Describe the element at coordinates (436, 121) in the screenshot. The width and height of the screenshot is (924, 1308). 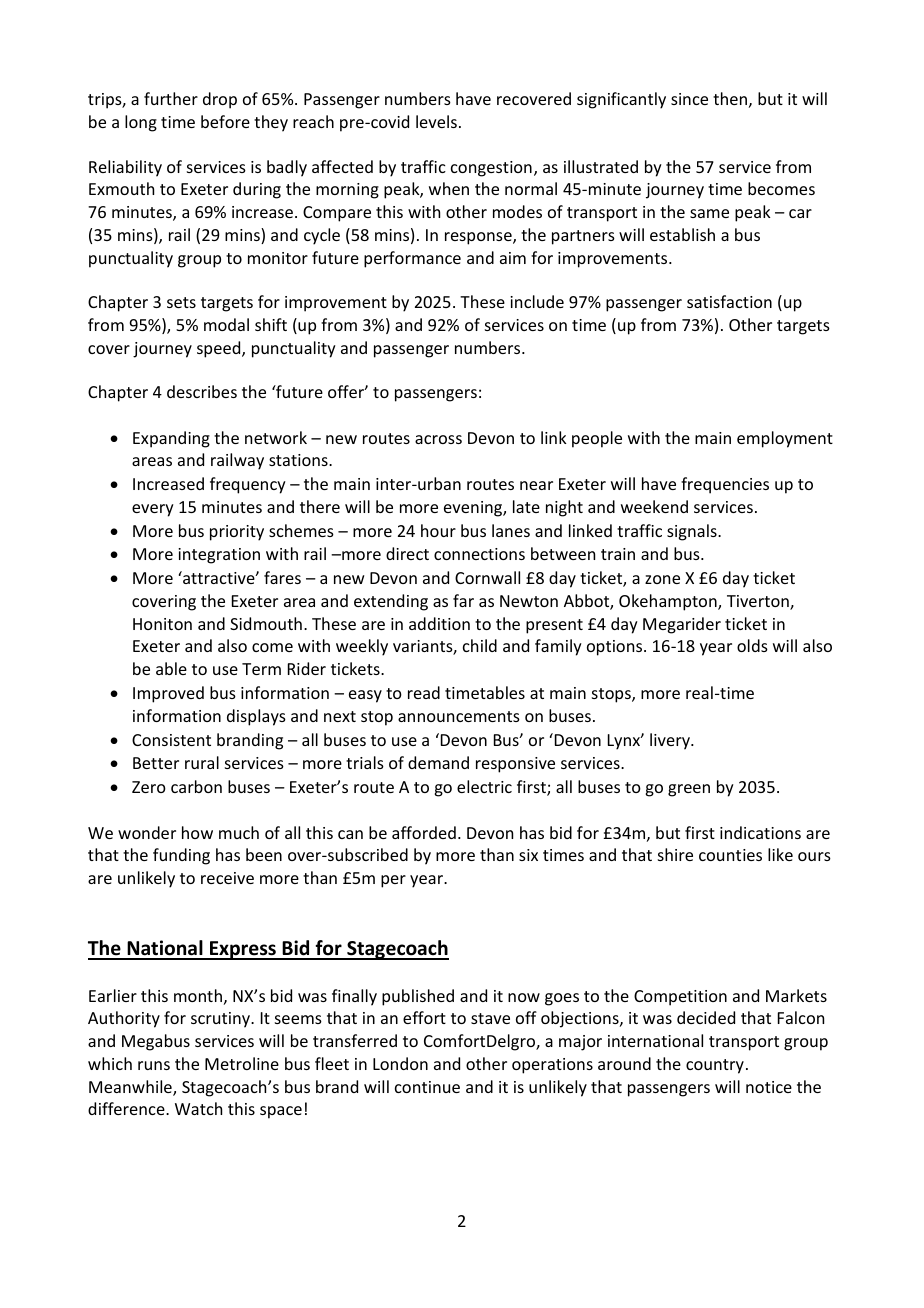
I see `levels` at that location.
